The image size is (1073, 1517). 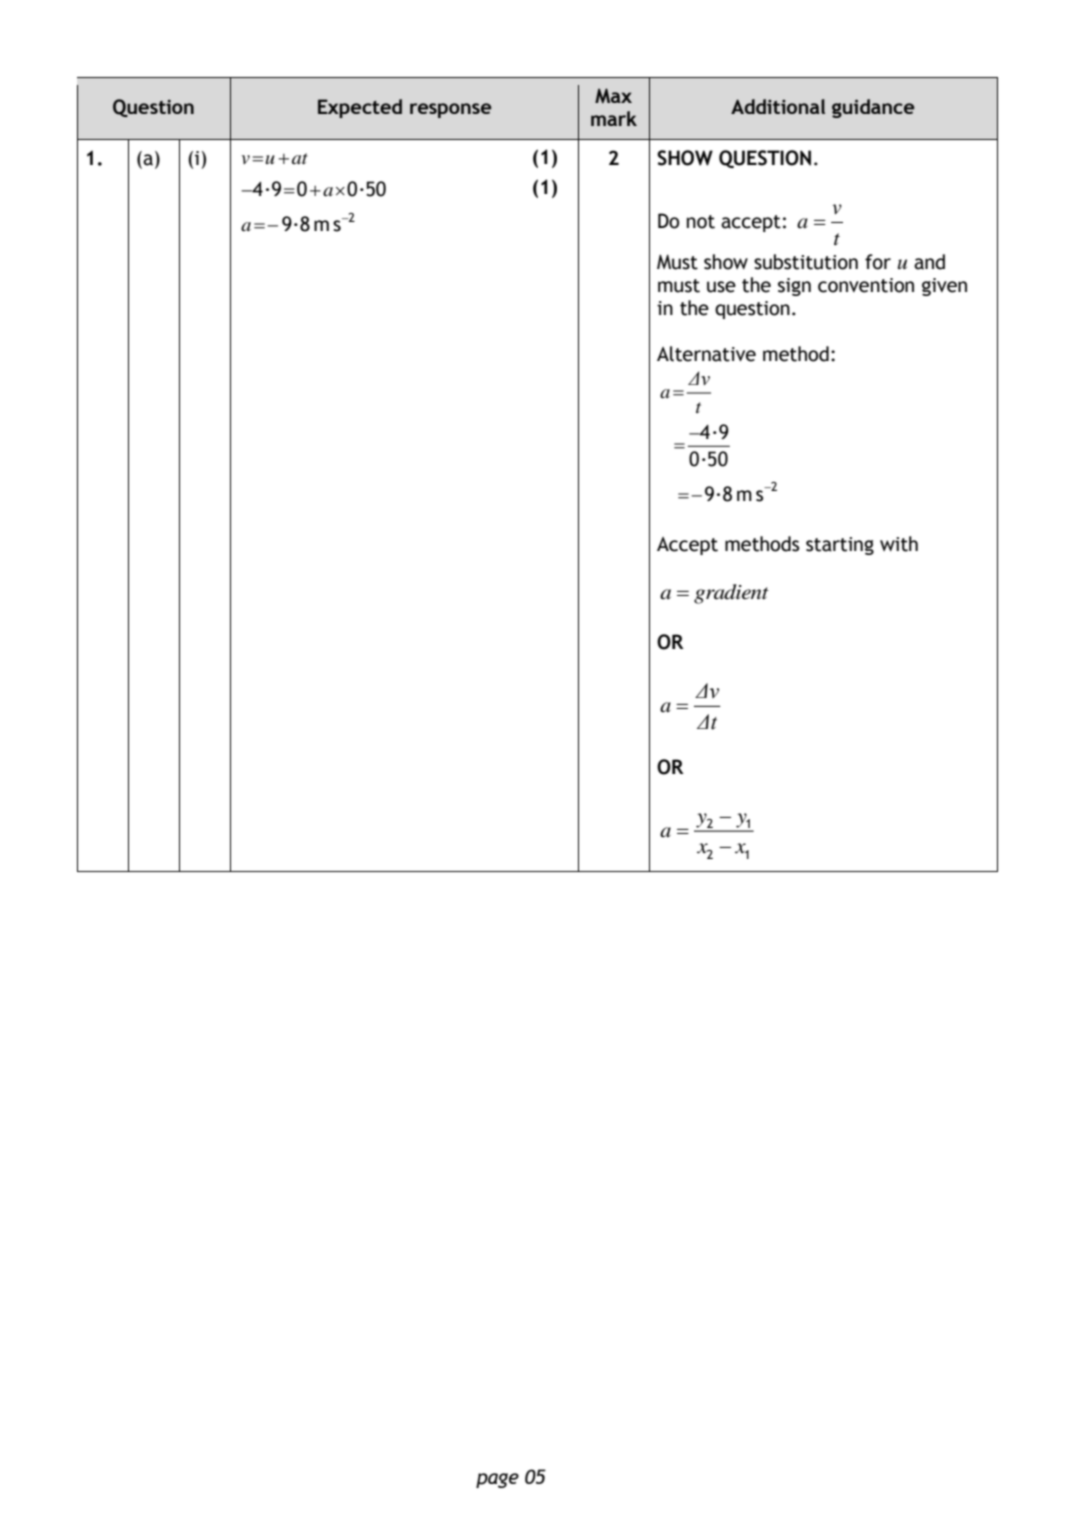 I want to click on given, so click(x=944, y=287).
